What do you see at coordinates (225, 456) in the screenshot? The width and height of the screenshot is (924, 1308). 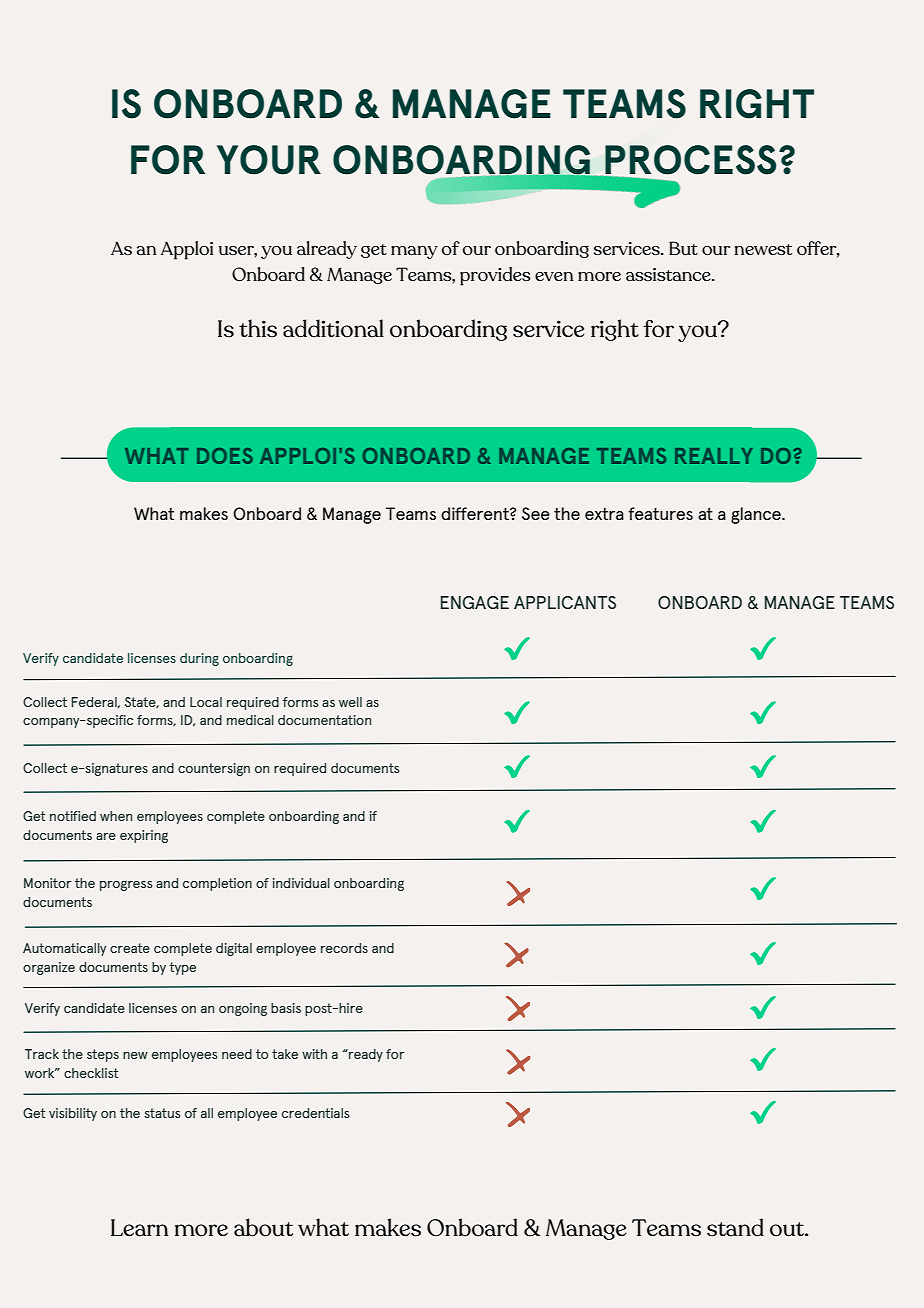 I see `DOES` at bounding box center [225, 456].
